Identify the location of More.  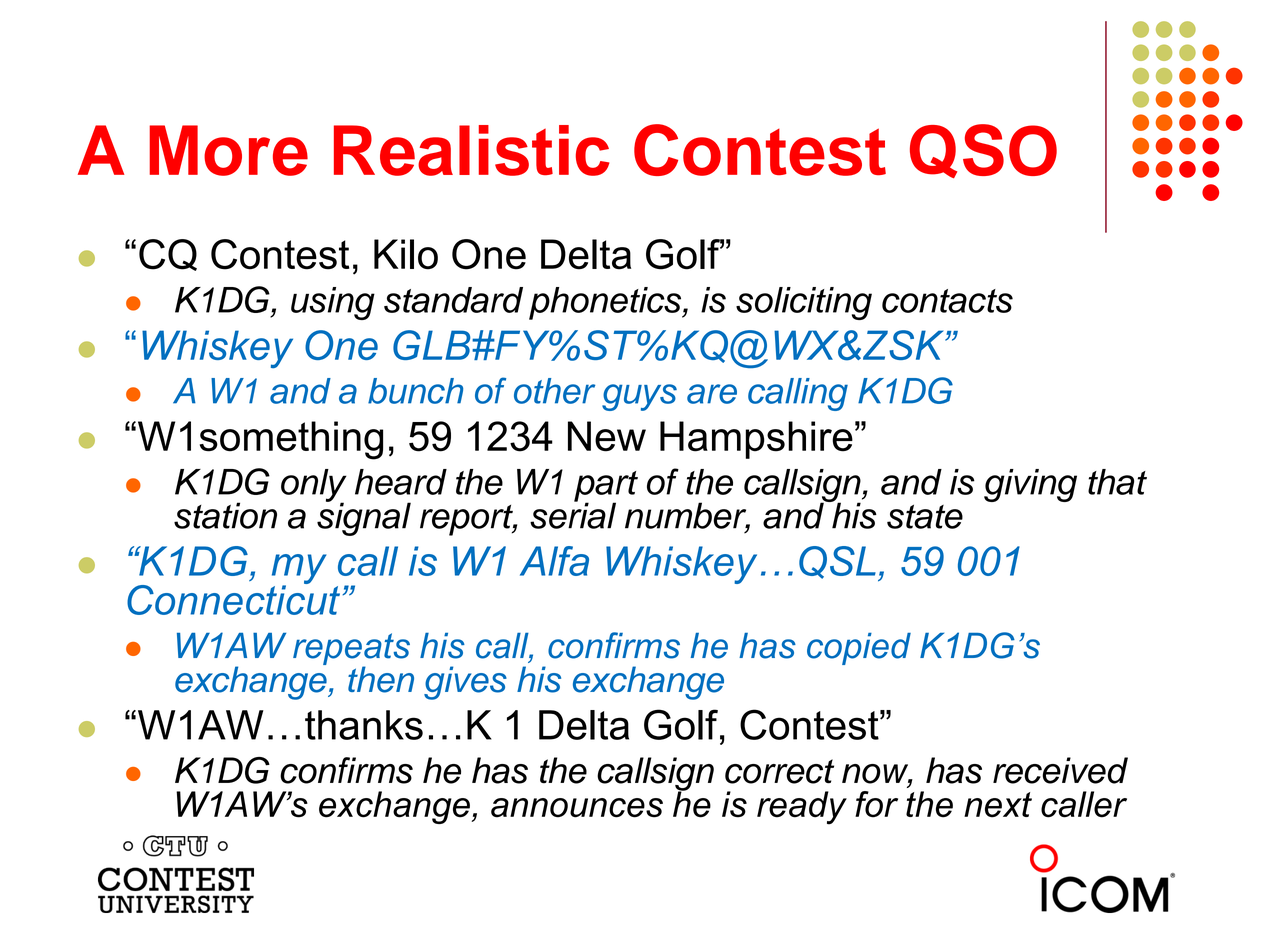
(228, 150).
